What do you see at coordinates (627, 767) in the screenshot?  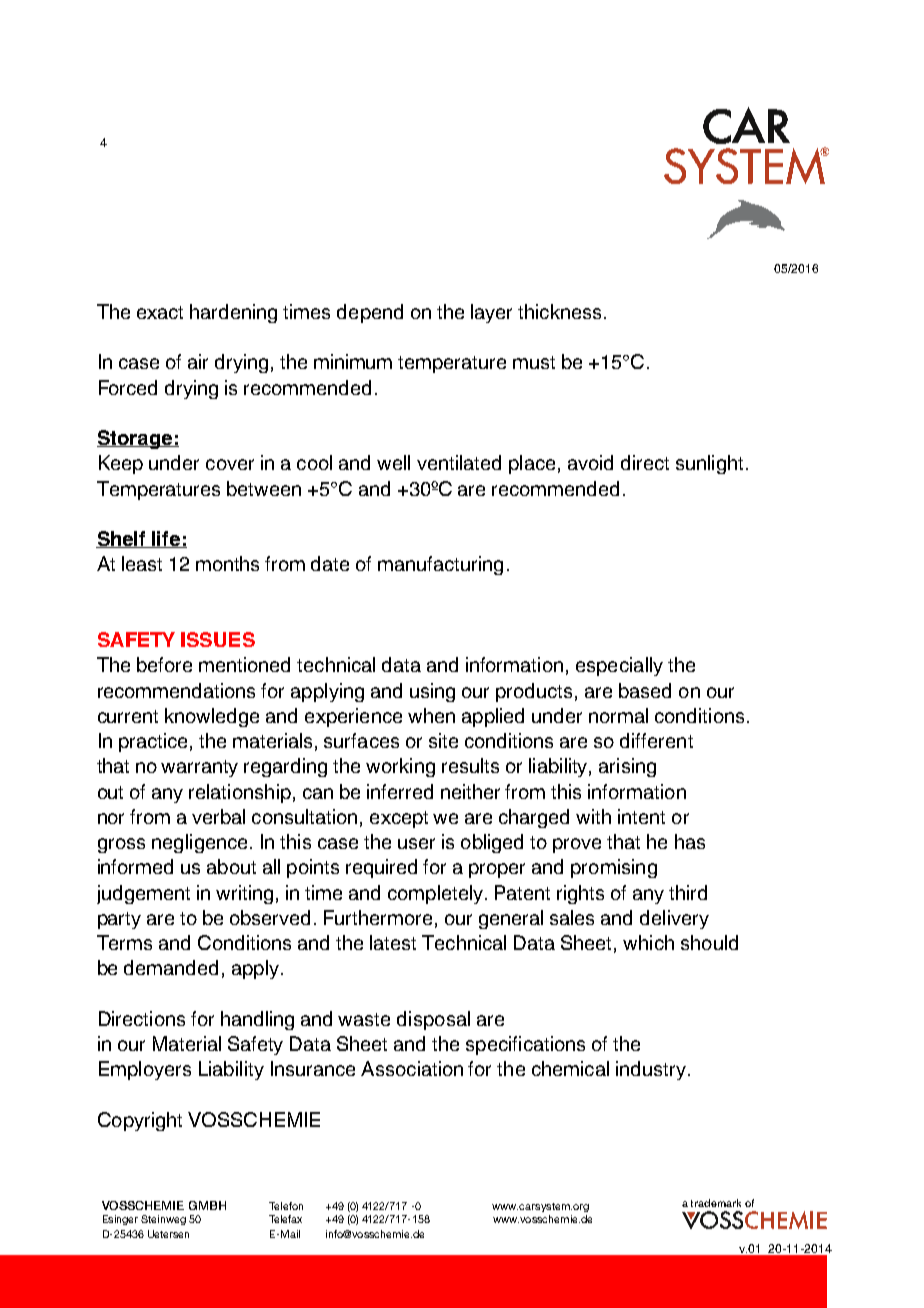 I see `arising` at bounding box center [627, 767].
